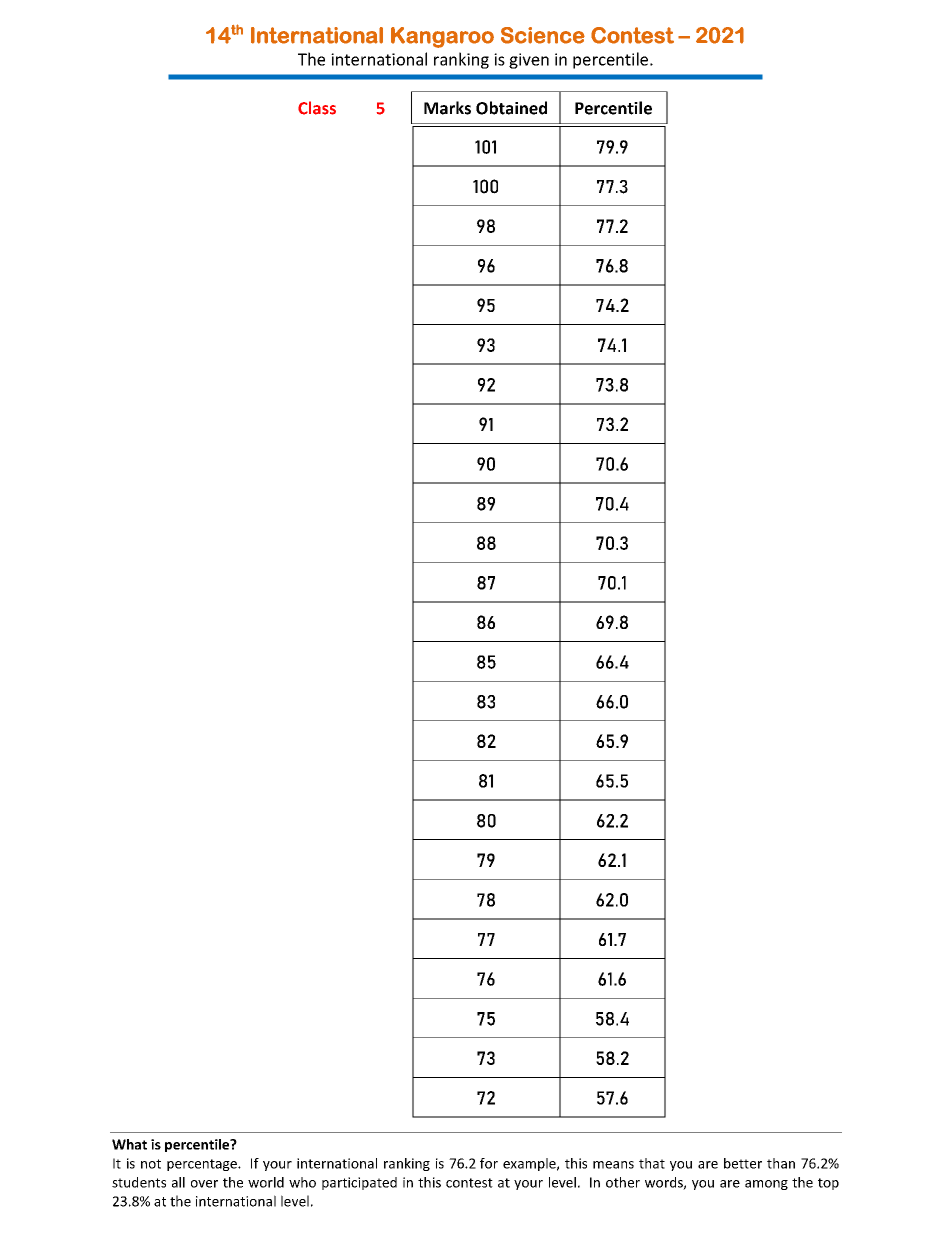  What do you see at coordinates (129, 1144) in the document?
I see `What` at bounding box center [129, 1144].
